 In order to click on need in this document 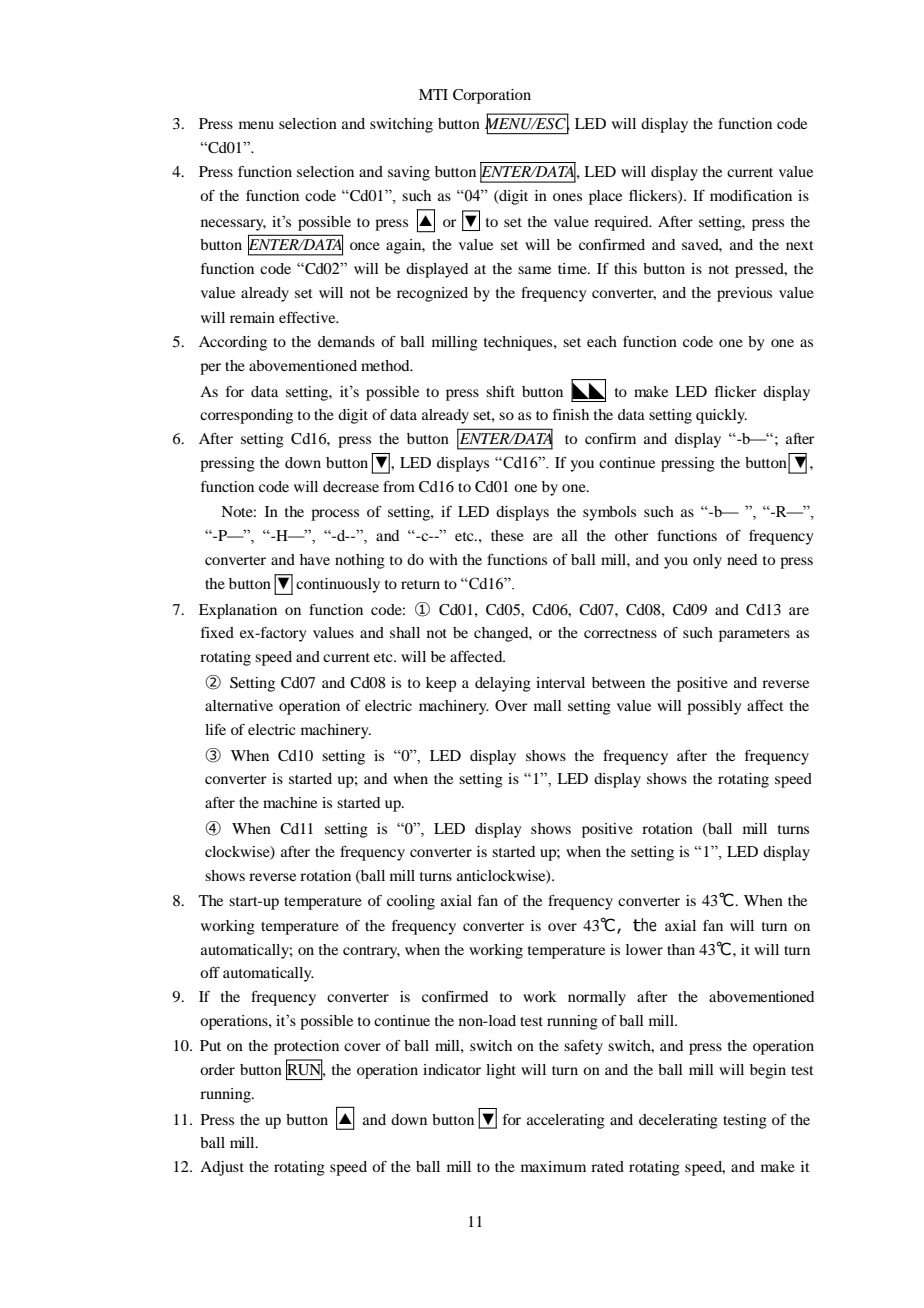, I will do `click(742, 559)`.
